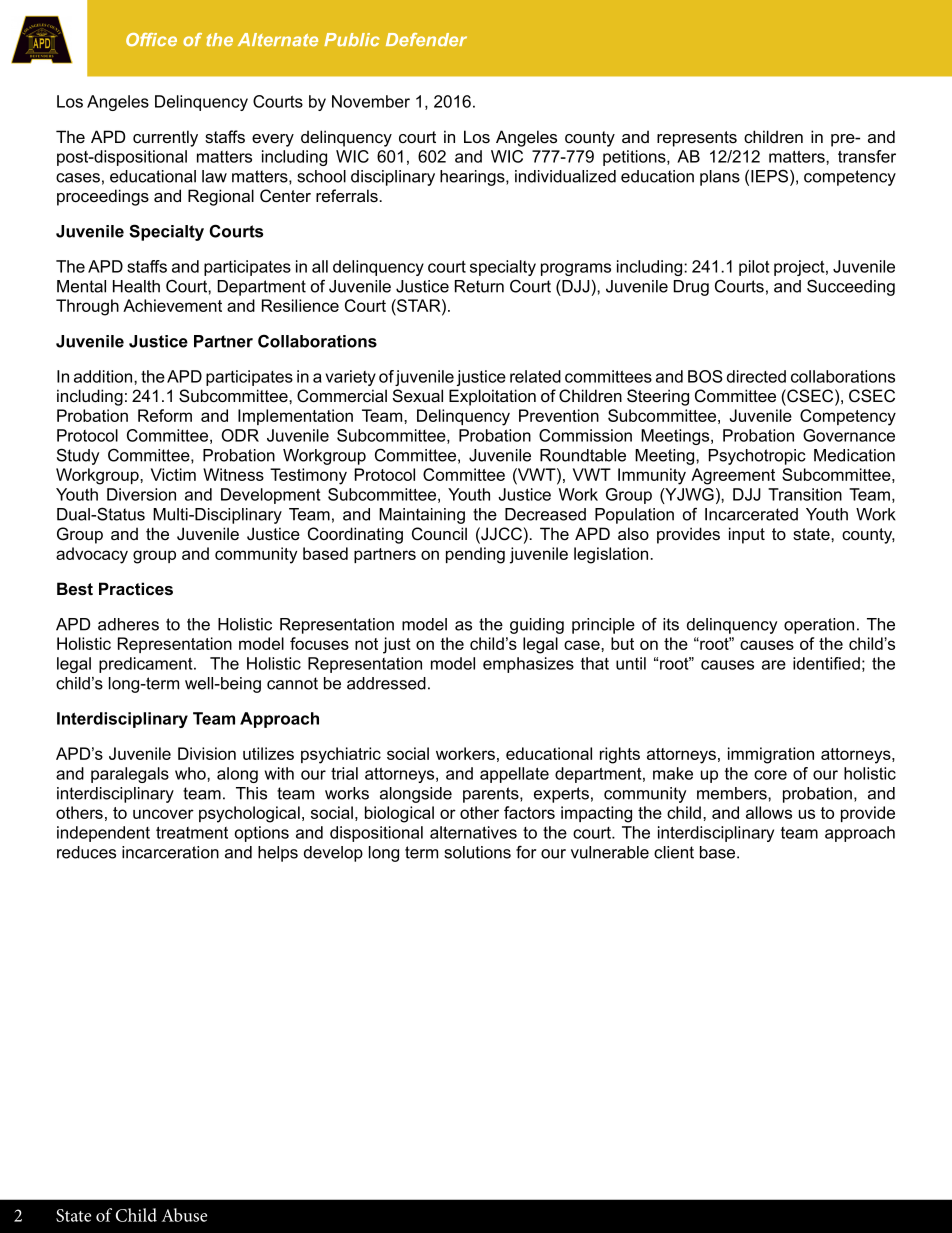  What do you see at coordinates (697, 139) in the image?
I see `represents` at bounding box center [697, 139].
